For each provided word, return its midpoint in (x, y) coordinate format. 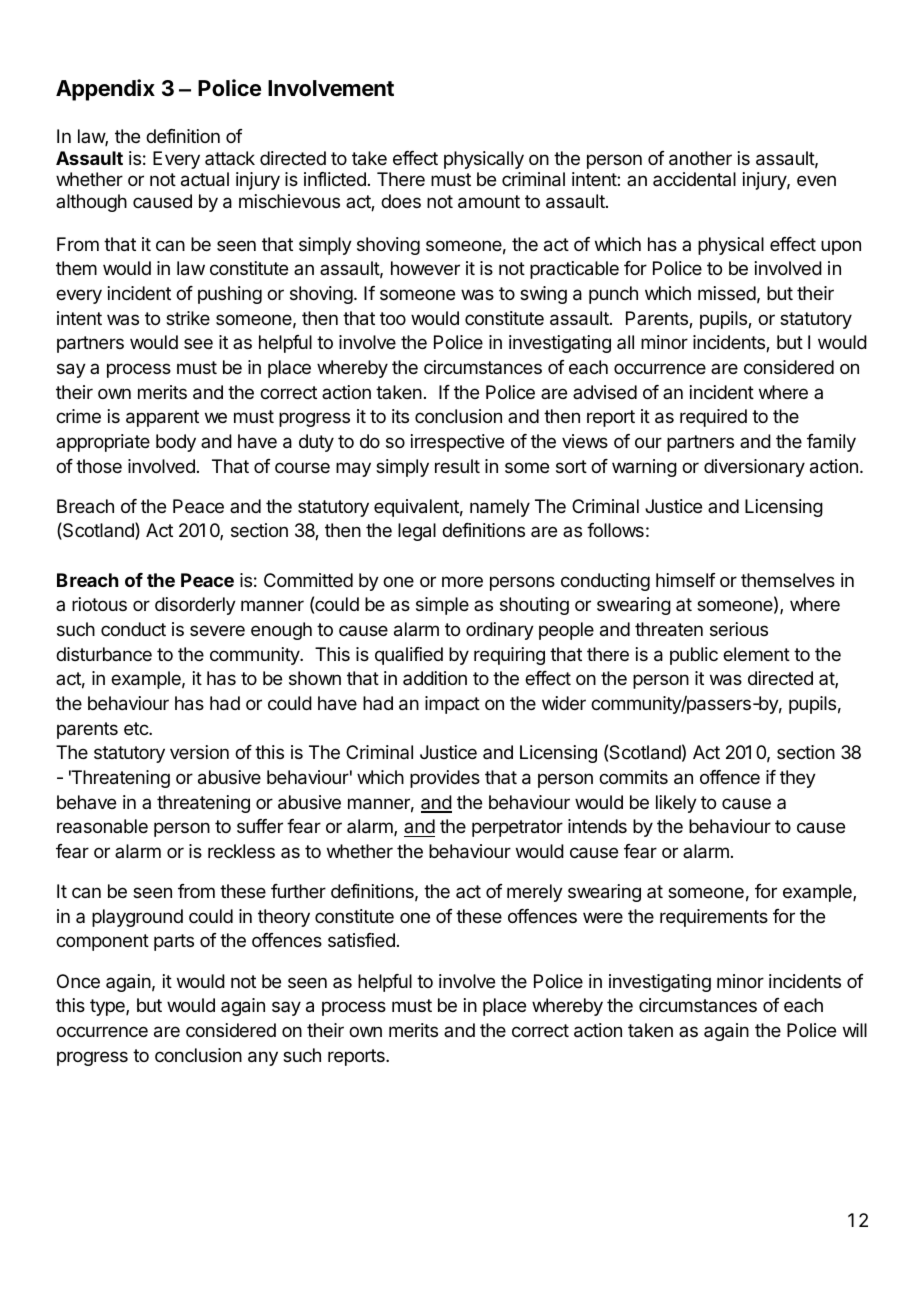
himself (686, 580)
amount (489, 202)
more (462, 581)
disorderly (195, 606)
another (700, 158)
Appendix (105, 90)
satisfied (361, 940)
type (108, 1007)
